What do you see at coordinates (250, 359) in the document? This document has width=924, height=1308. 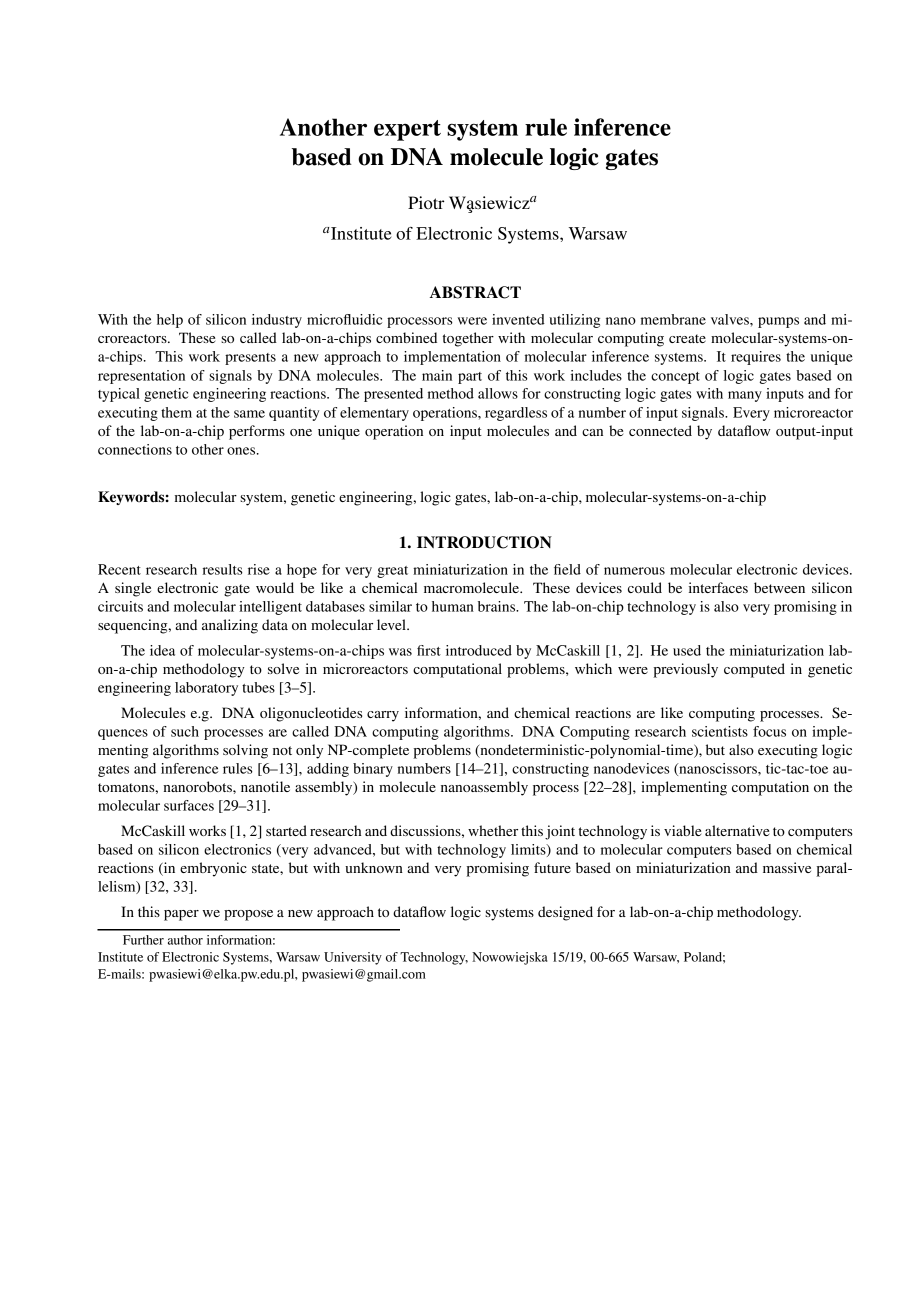 I see `presents` at bounding box center [250, 359].
